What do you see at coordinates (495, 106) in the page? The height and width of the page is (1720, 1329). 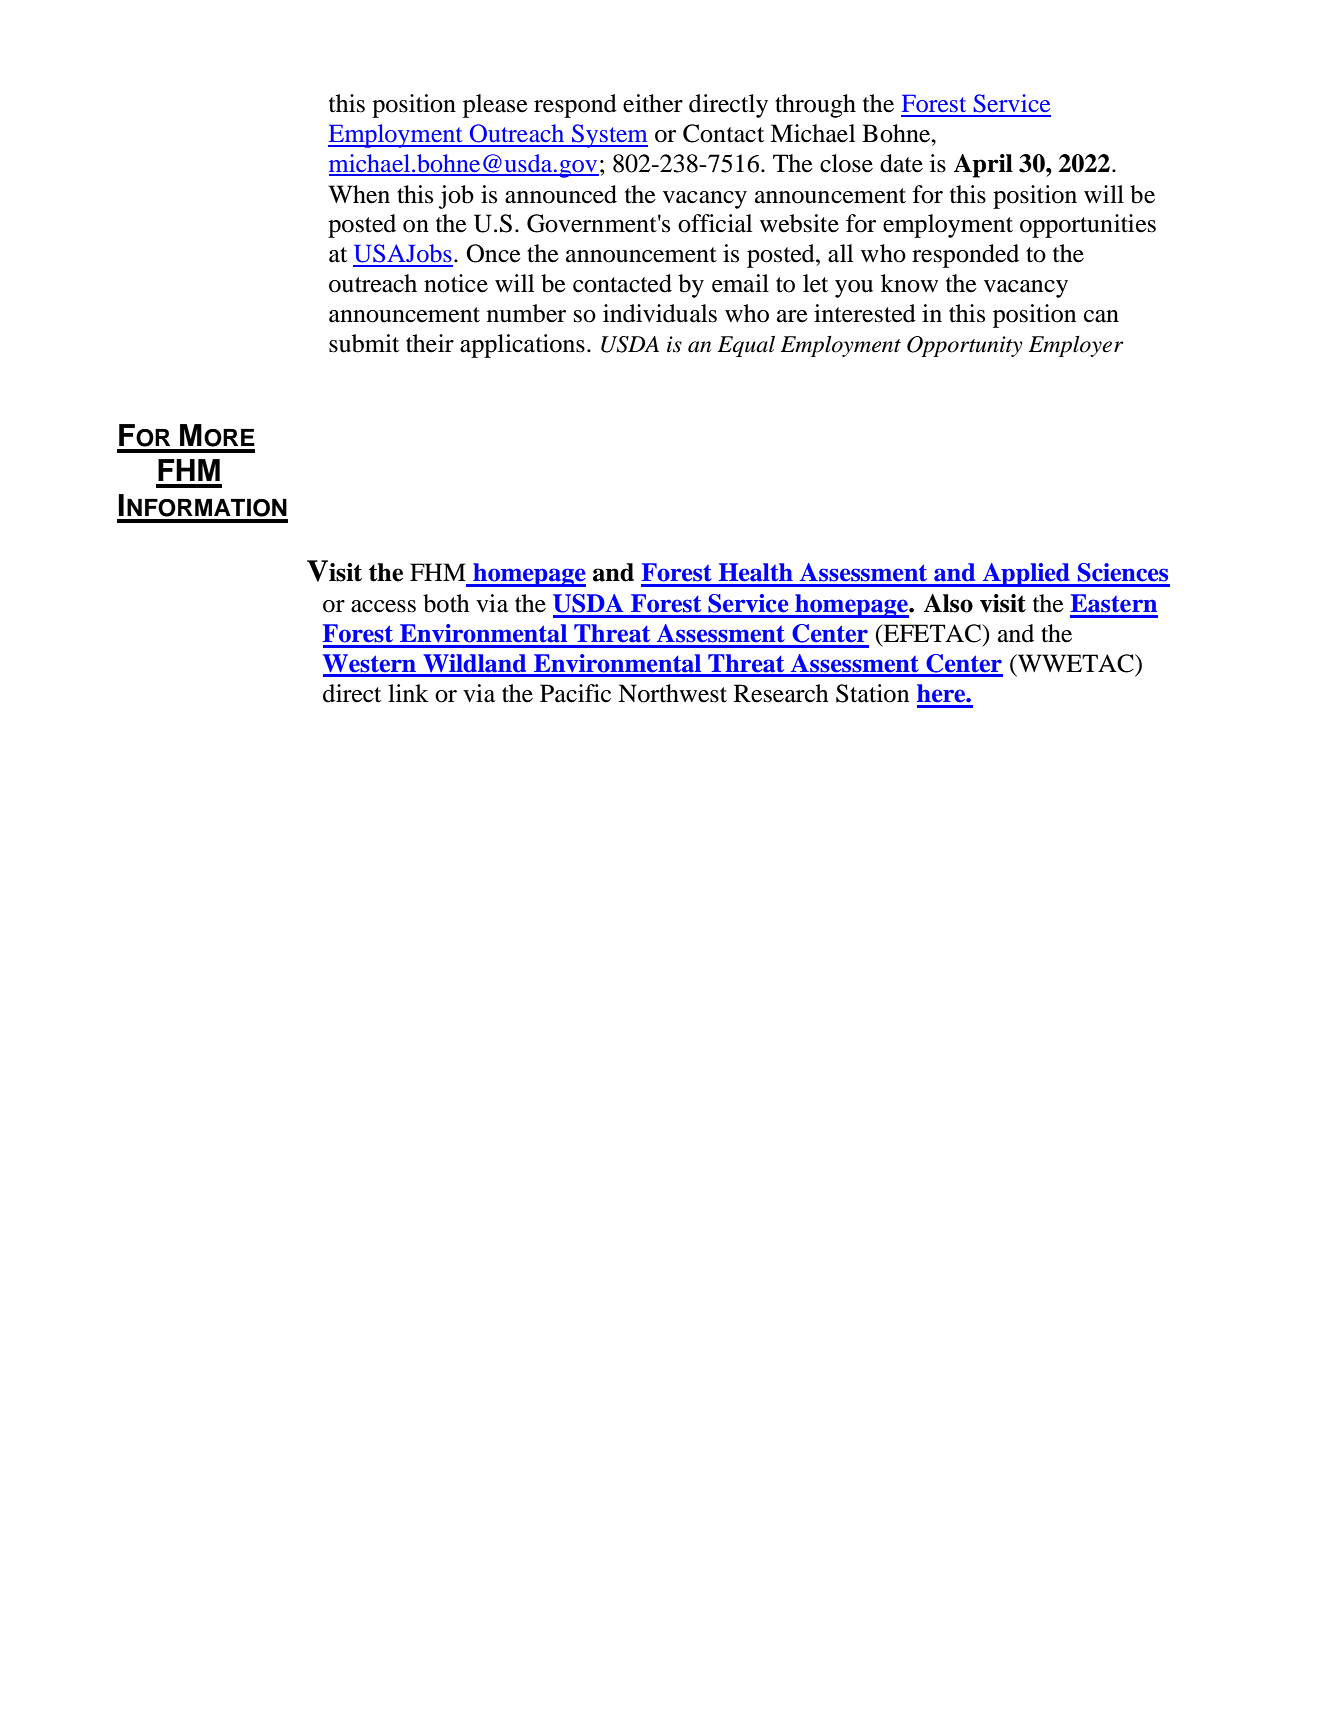 I see `please` at bounding box center [495, 106].
